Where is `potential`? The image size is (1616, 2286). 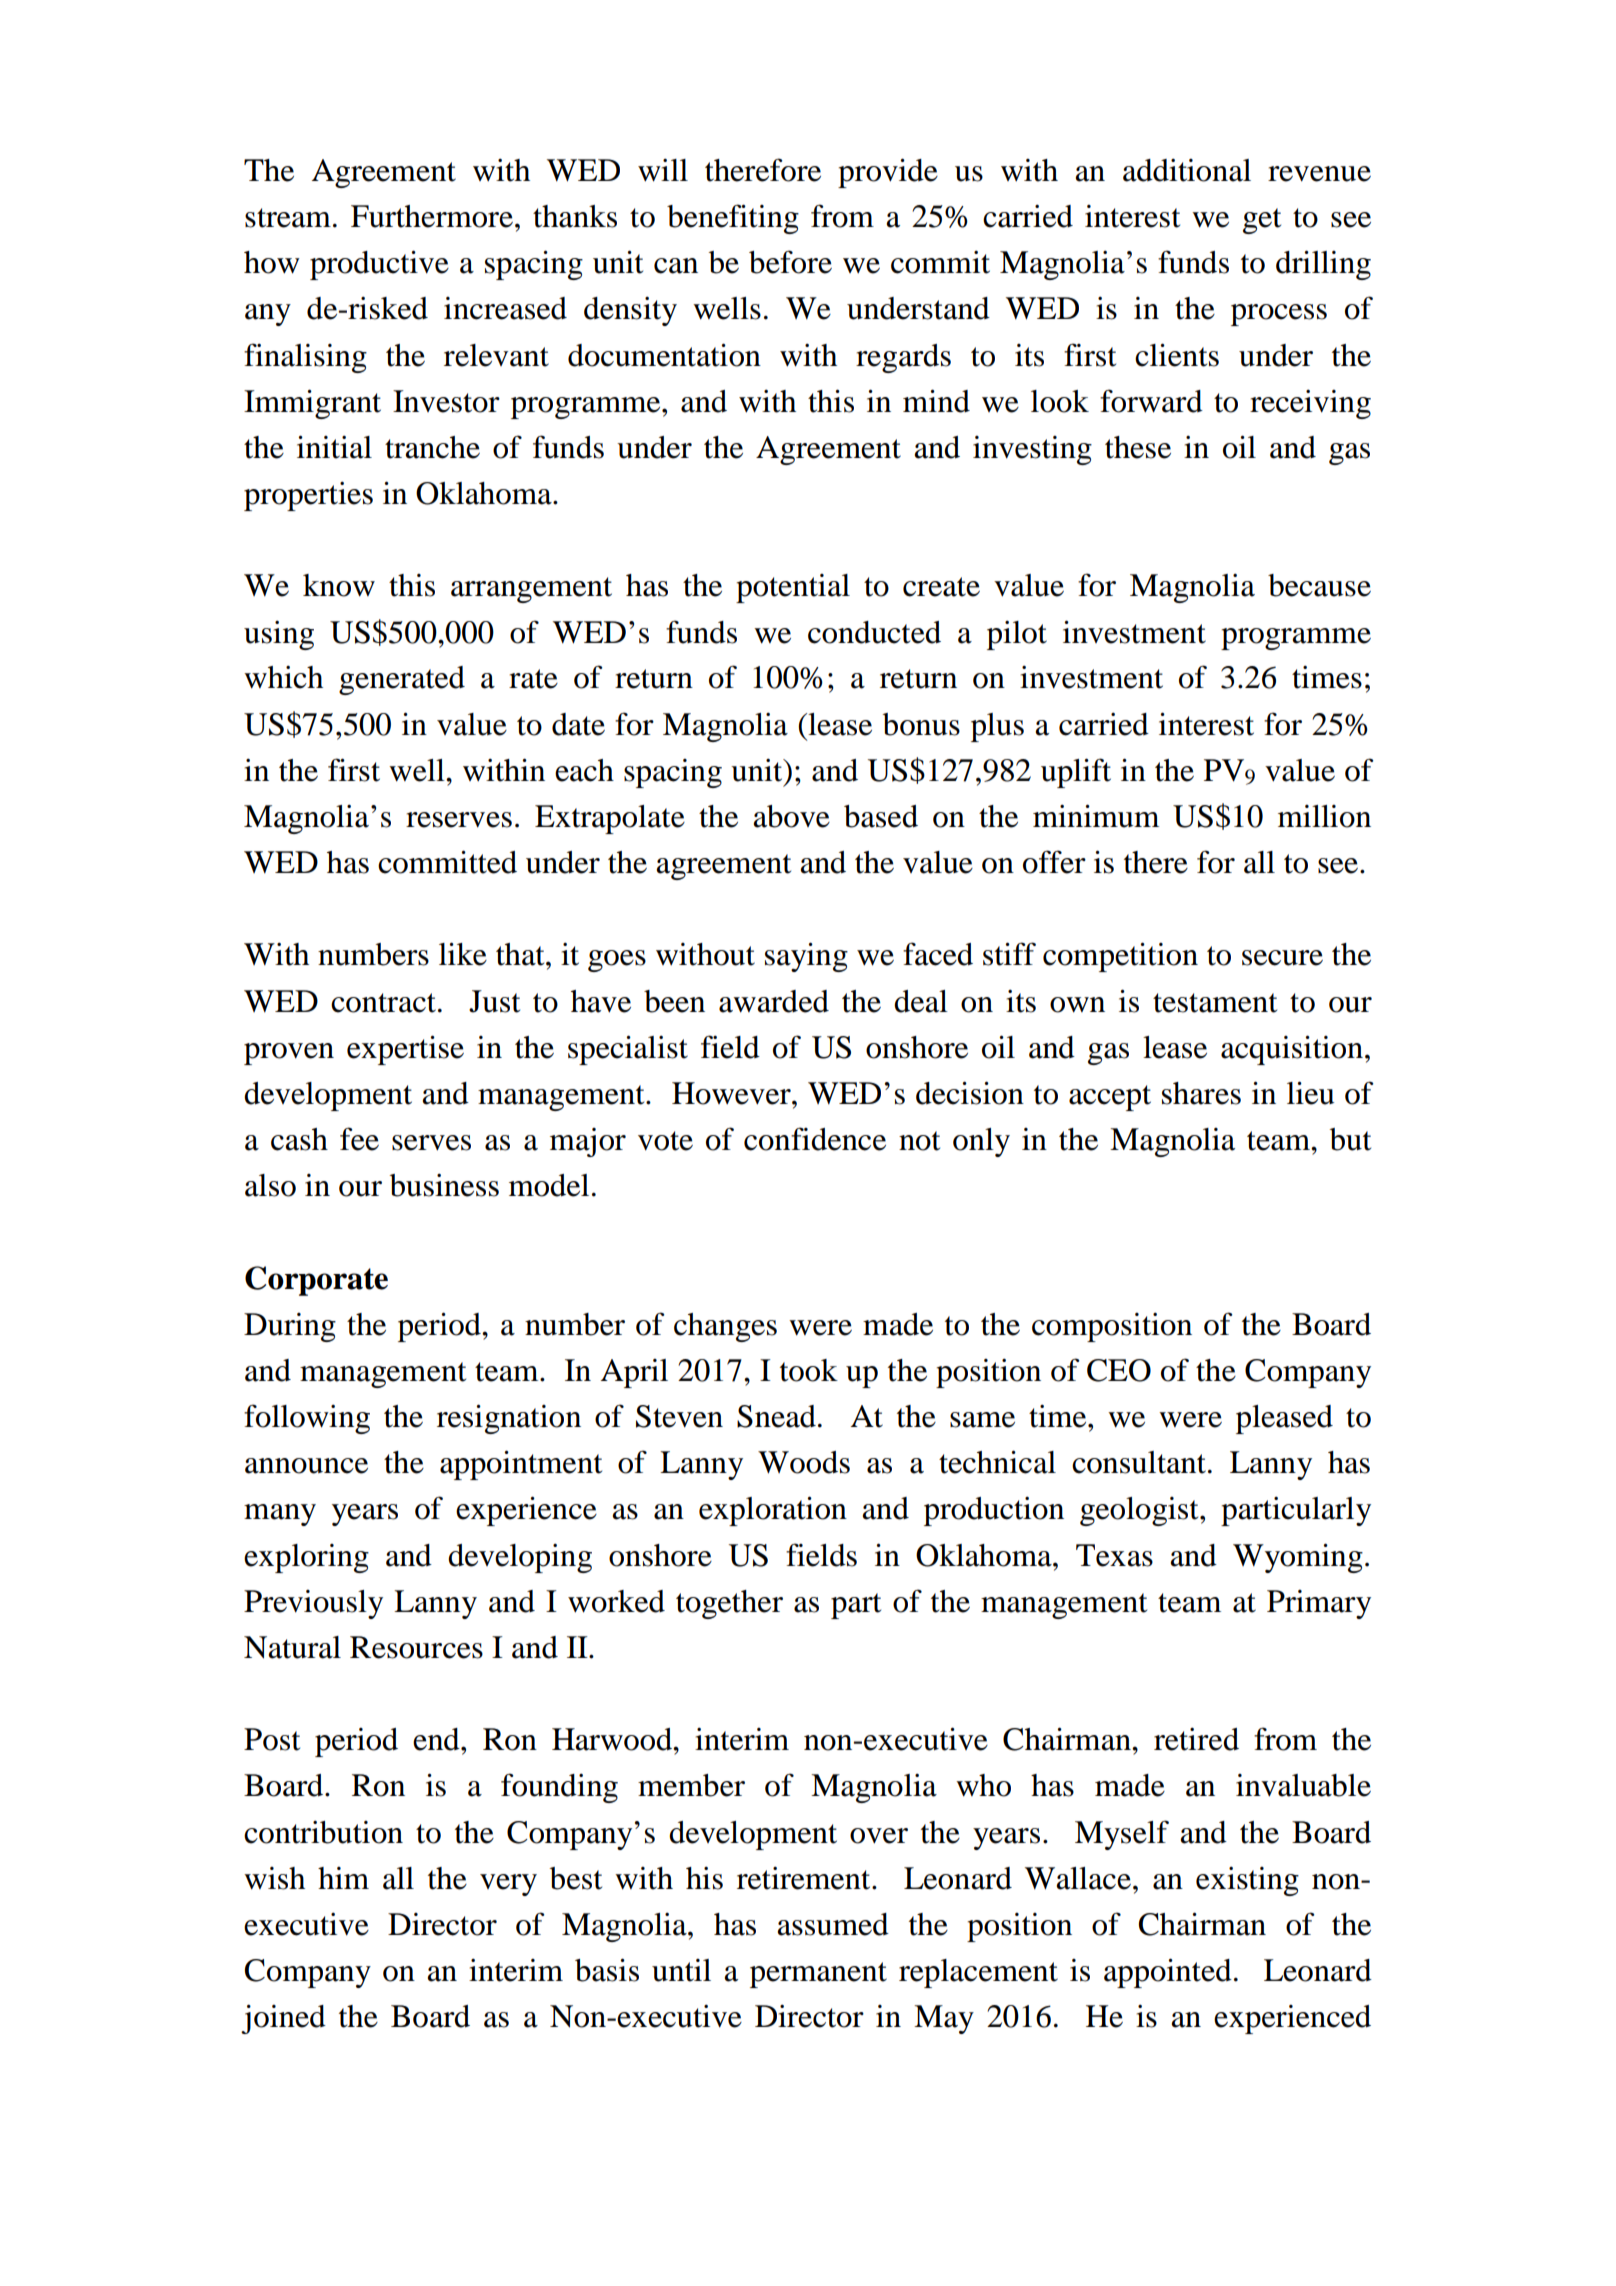 potential is located at coordinates (793, 588).
